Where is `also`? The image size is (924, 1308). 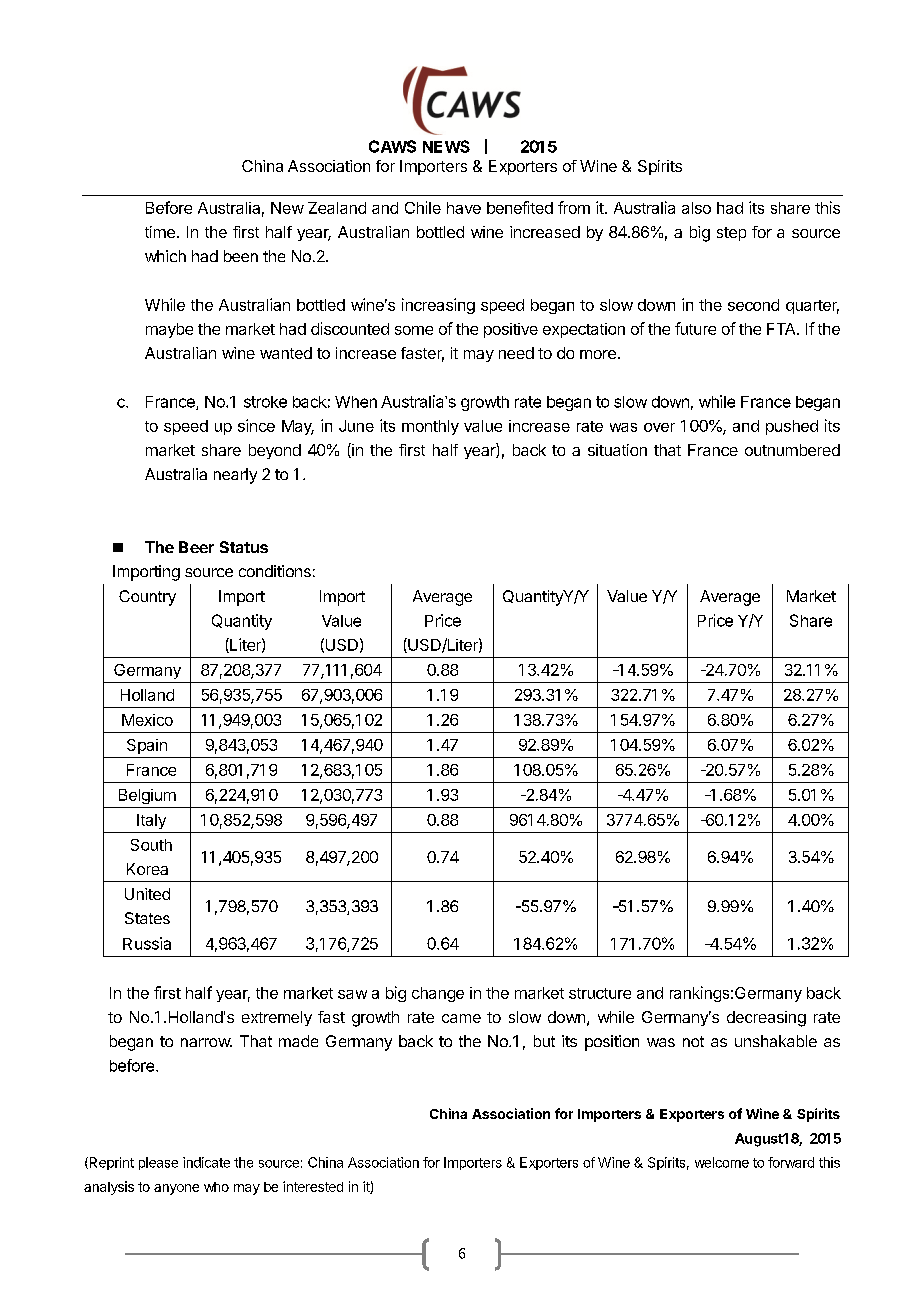 also is located at coordinates (696, 208).
